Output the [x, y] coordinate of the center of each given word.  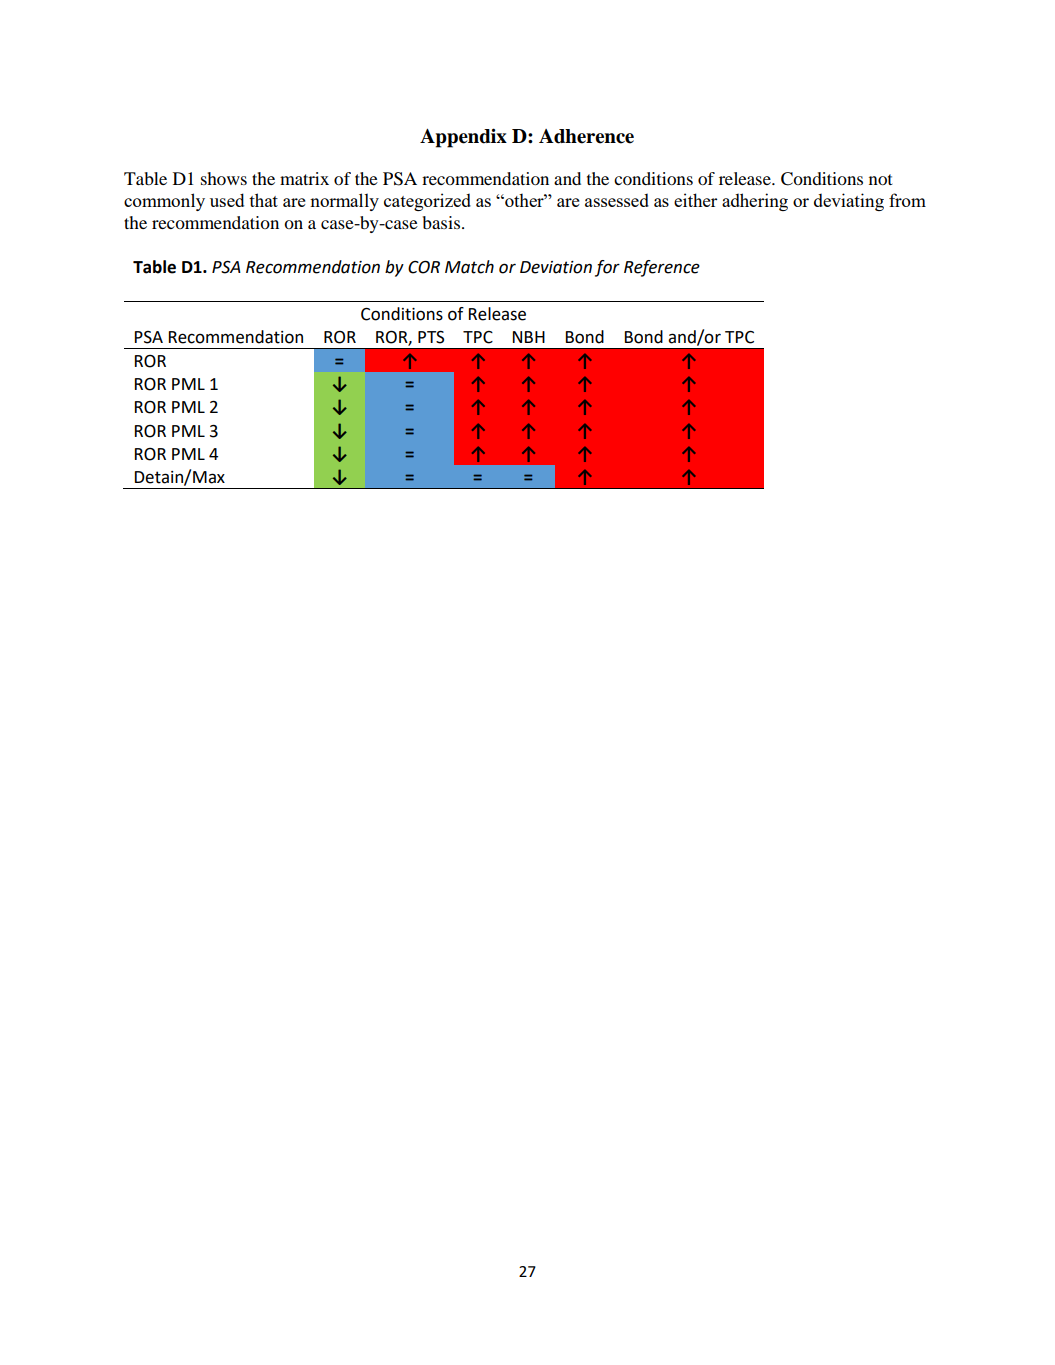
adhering [755, 202]
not [880, 179]
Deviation [556, 267]
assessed [617, 200]
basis [443, 222]
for [607, 268]
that [263, 200]
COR [424, 267]
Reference [662, 268]
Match [469, 267]
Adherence [586, 136]
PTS [431, 337]
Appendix [463, 138]
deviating [849, 202]
